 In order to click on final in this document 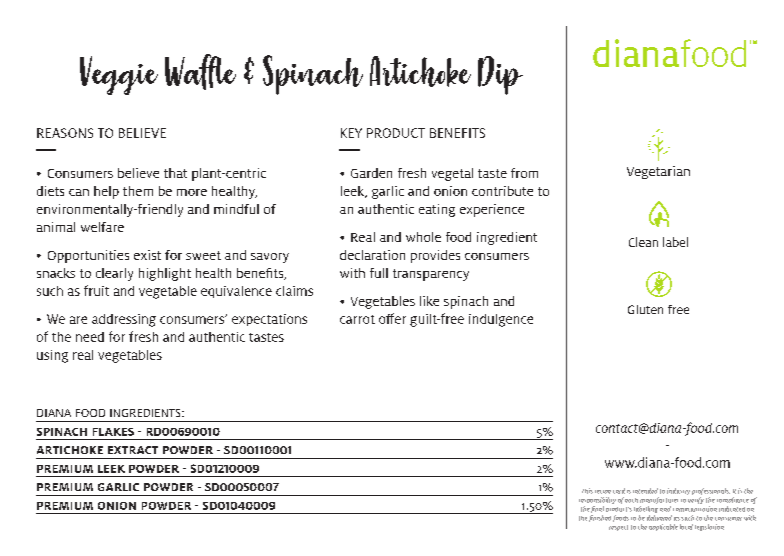, I will do `click(597, 509)`.
